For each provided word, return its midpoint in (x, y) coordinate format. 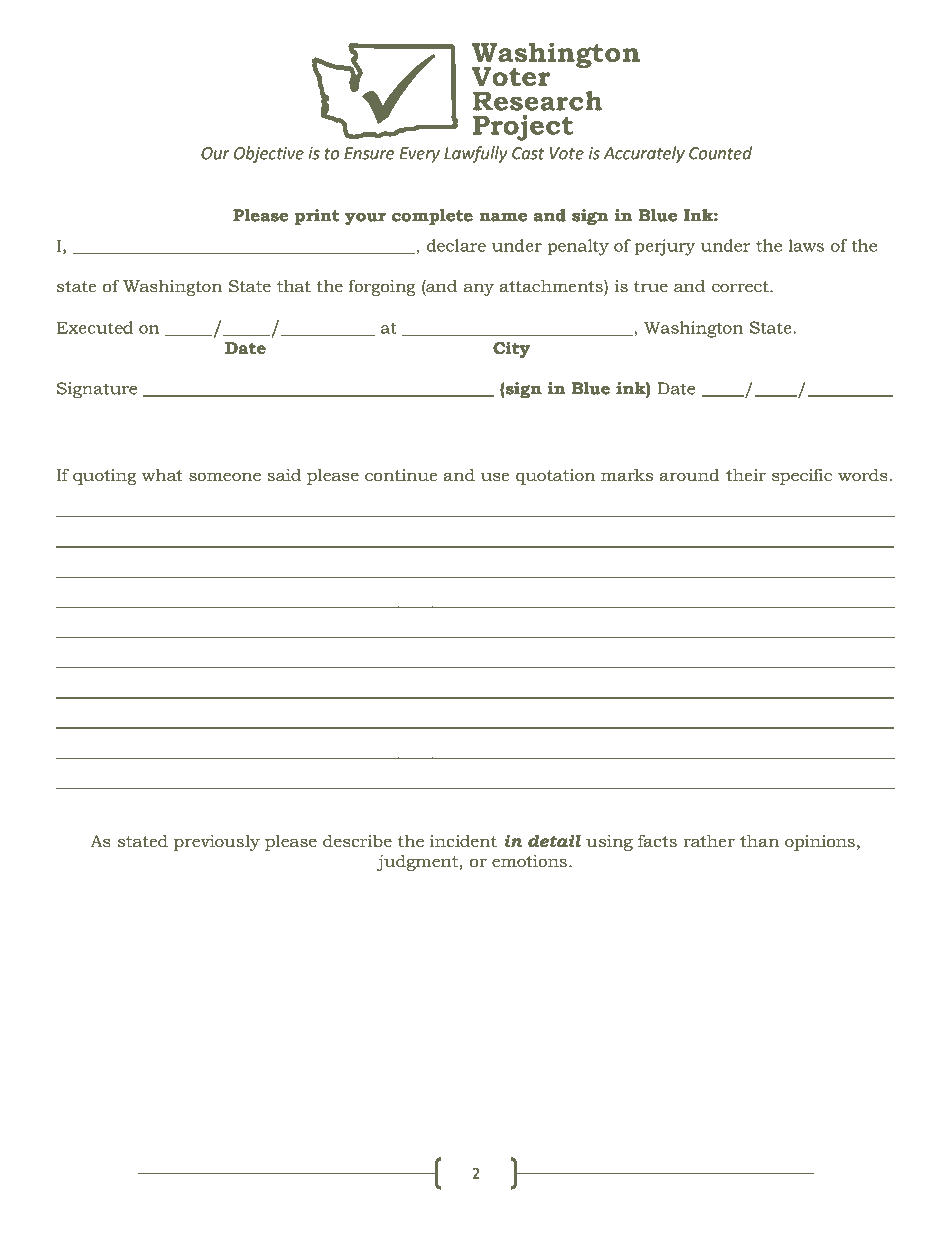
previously (217, 843)
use (495, 476)
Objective (269, 154)
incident (463, 841)
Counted (720, 153)
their (746, 474)
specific (802, 476)
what (162, 474)
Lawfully (476, 154)
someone (225, 476)
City (511, 349)
